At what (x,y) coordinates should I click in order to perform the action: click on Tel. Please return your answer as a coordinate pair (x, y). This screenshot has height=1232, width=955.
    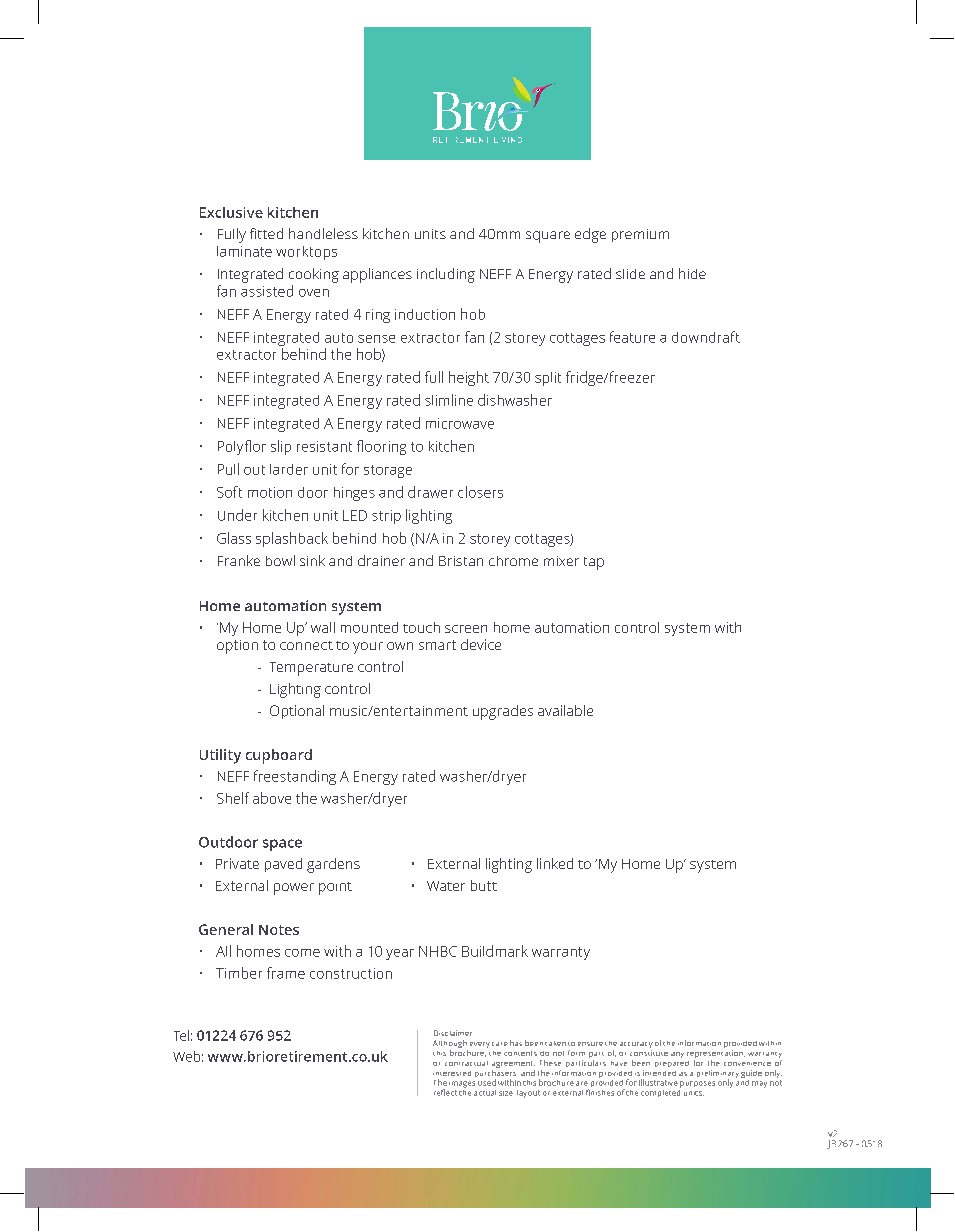
    Looking at the image, I should click on (181, 1035).
